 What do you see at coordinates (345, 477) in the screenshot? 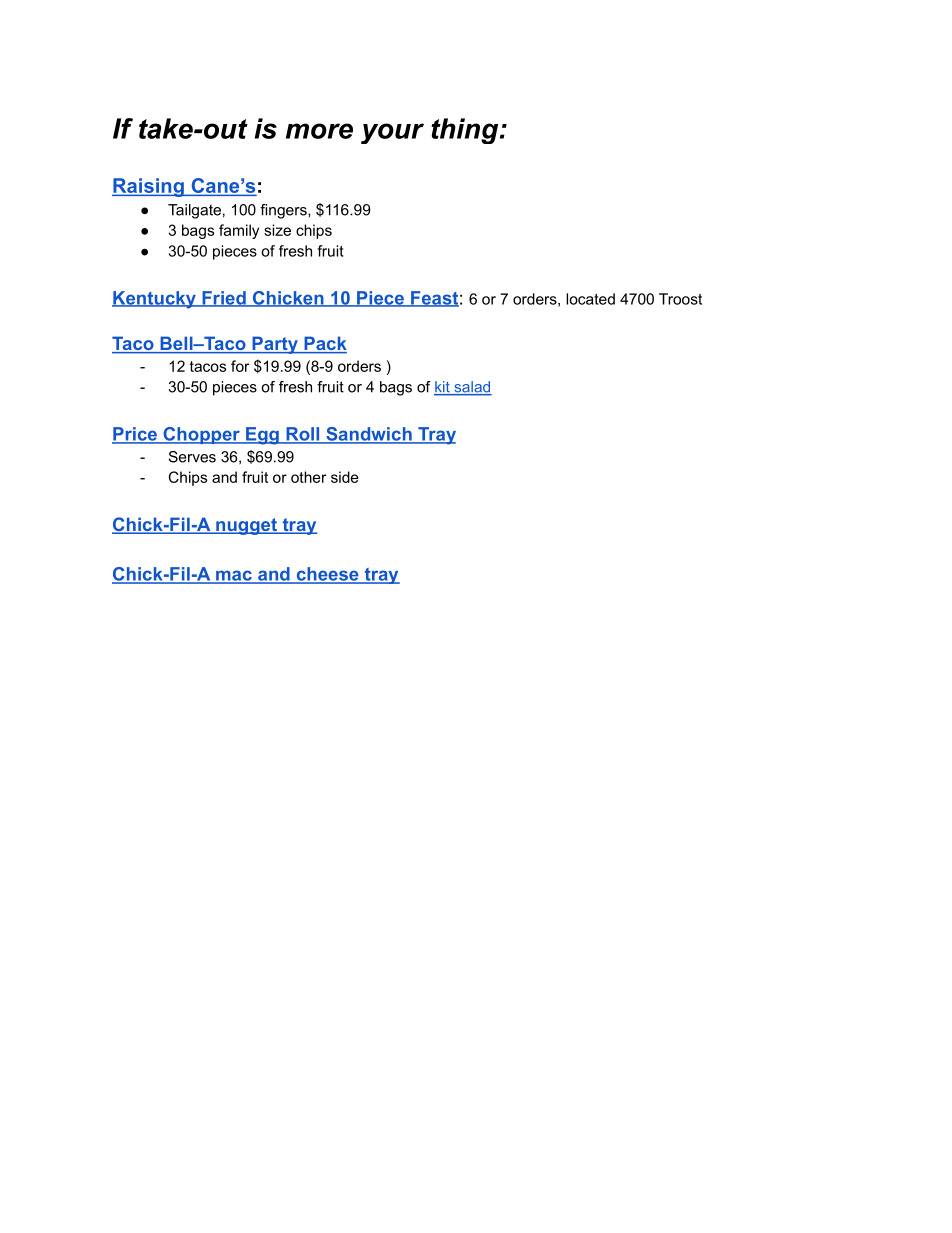
I see `side` at bounding box center [345, 477].
